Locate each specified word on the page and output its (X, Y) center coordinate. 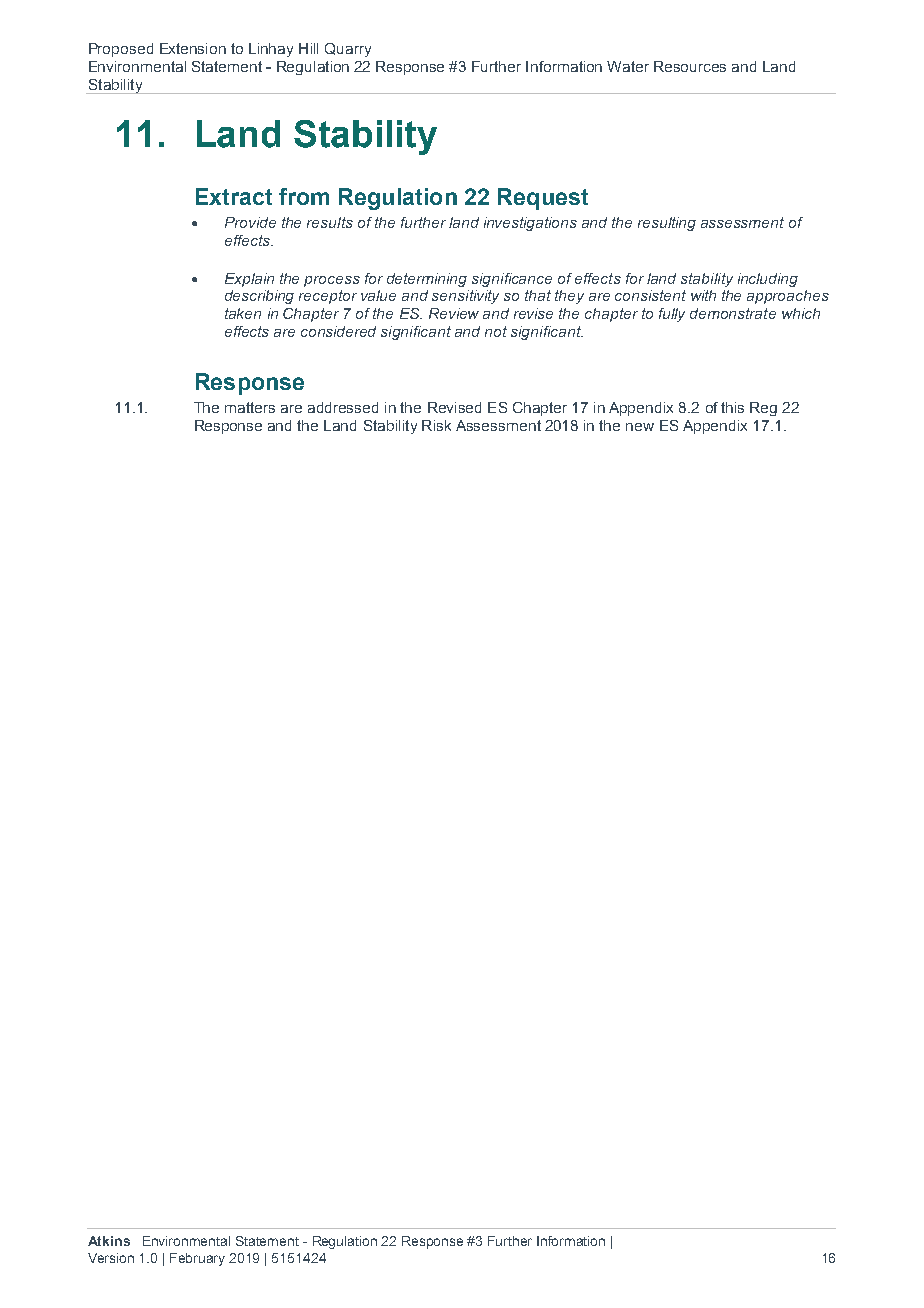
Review (454, 313)
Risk (436, 425)
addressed (343, 407)
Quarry (348, 50)
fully (672, 315)
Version (111, 1258)
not (496, 331)
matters (250, 407)
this (732, 407)
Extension (193, 48)
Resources (690, 66)
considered (338, 331)
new (640, 427)
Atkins (109, 1241)
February (197, 1259)
